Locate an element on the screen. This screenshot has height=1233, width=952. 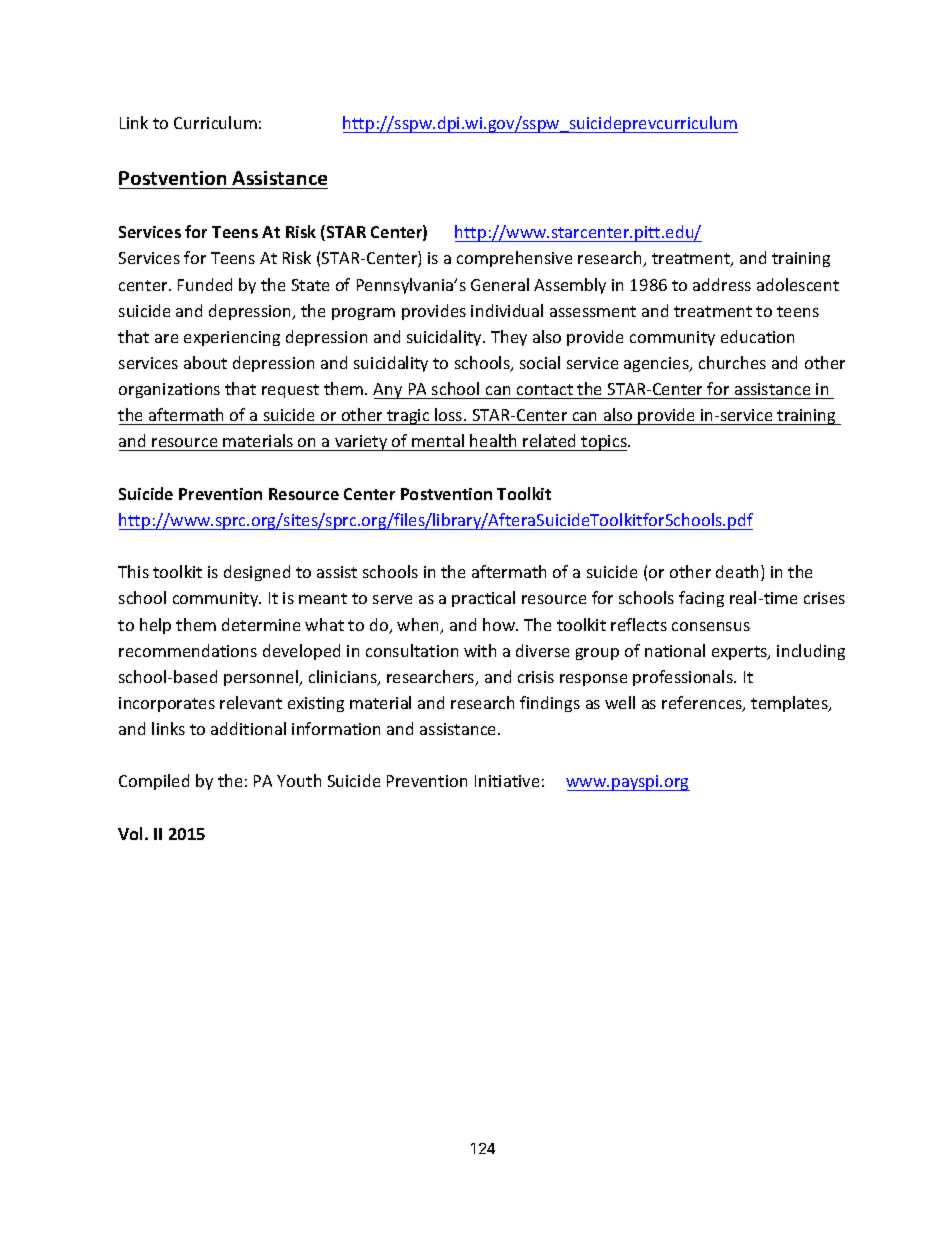
address is located at coordinates (722, 284).
